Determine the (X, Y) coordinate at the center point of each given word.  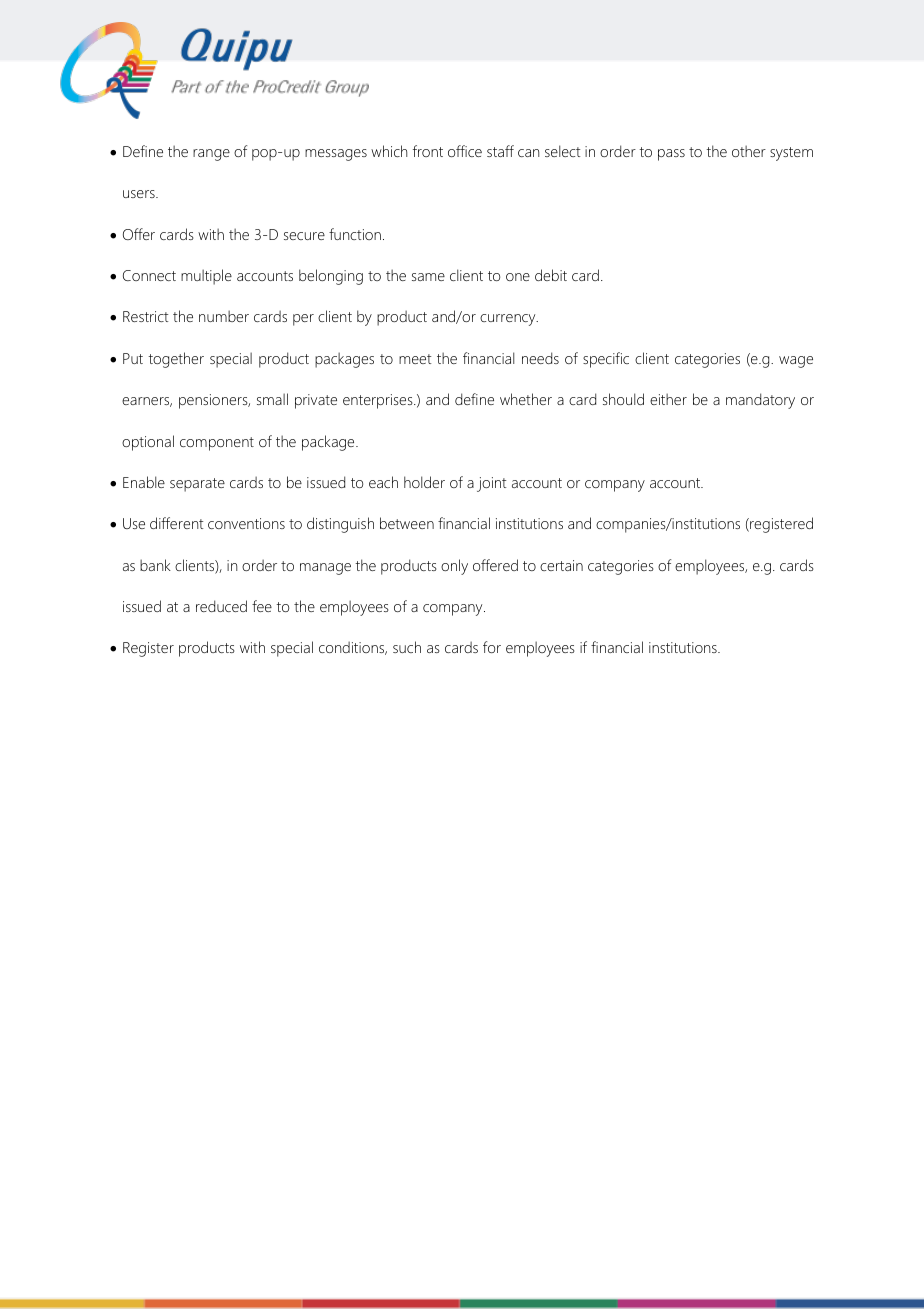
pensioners (214, 401)
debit (551, 275)
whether (526, 399)
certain (561, 565)
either (668, 399)
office (465, 151)
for (492, 647)
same (428, 277)
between (407, 523)
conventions (246, 523)
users (140, 194)
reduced (221, 606)
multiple (206, 277)
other (749, 151)
